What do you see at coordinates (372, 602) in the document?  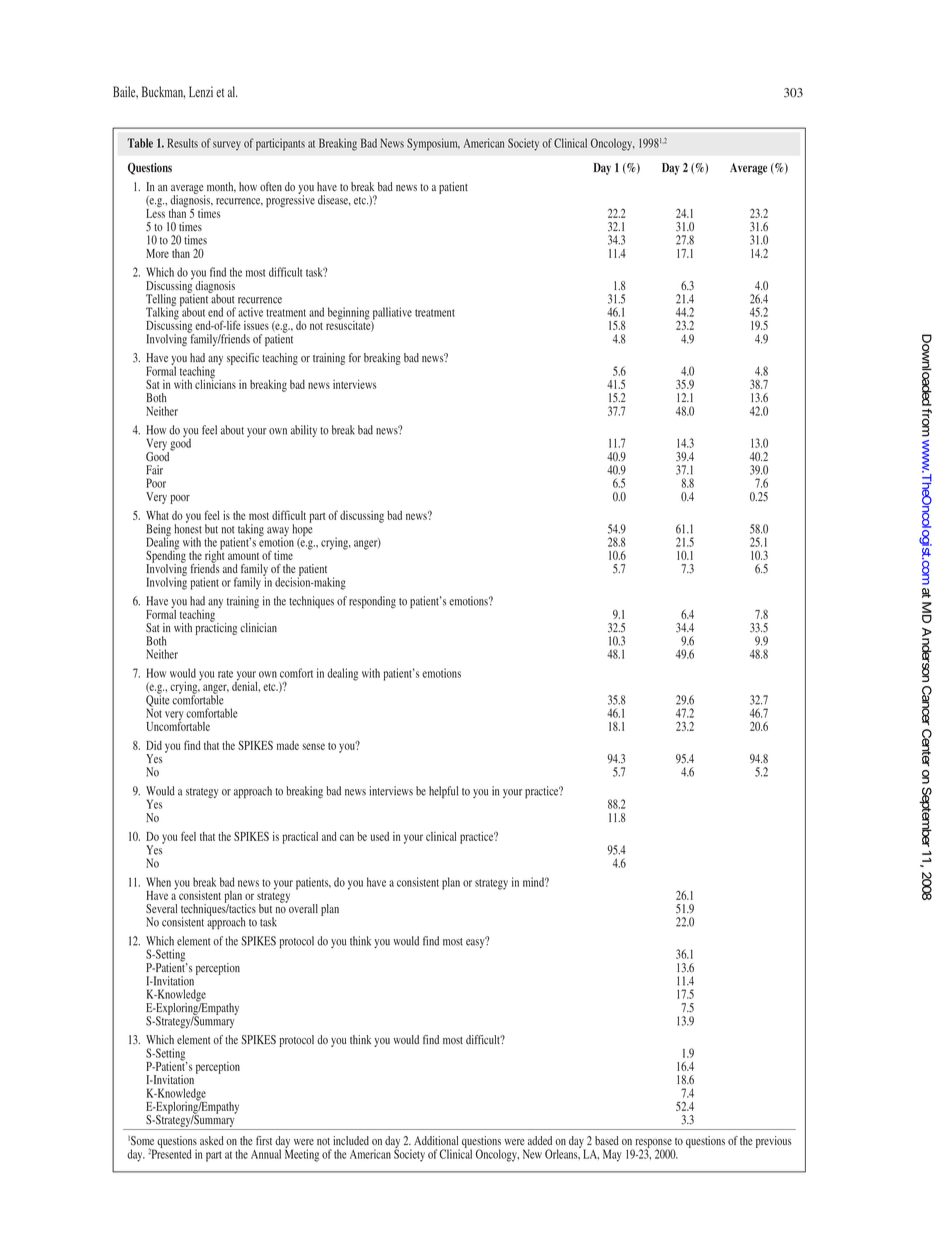 I see `responding` at bounding box center [372, 602].
